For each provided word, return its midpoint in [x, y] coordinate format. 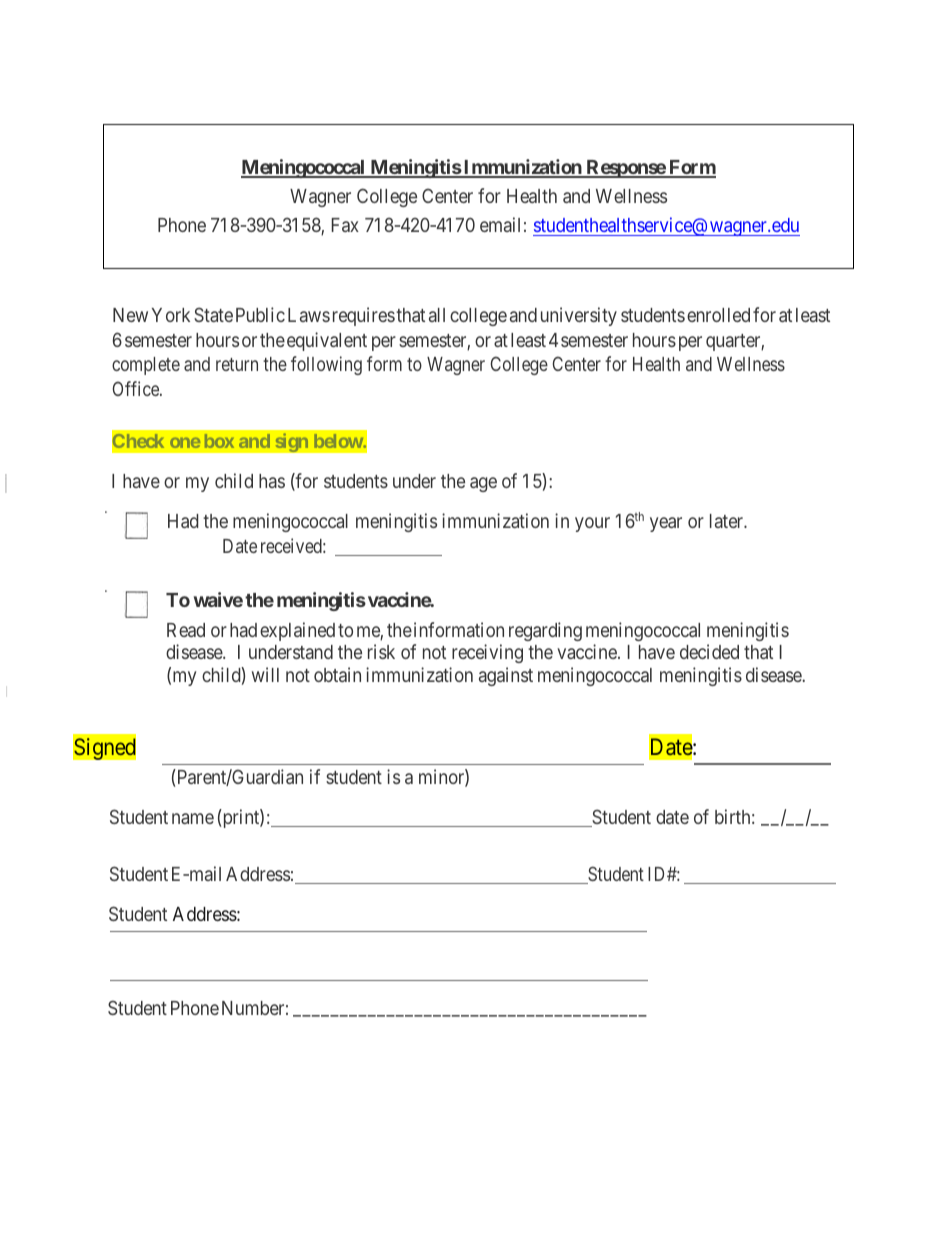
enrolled [718, 315]
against [506, 676]
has [272, 481]
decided [709, 651]
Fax [345, 225]
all [437, 315]
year [666, 524]
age [483, 484]
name [193, 818]
